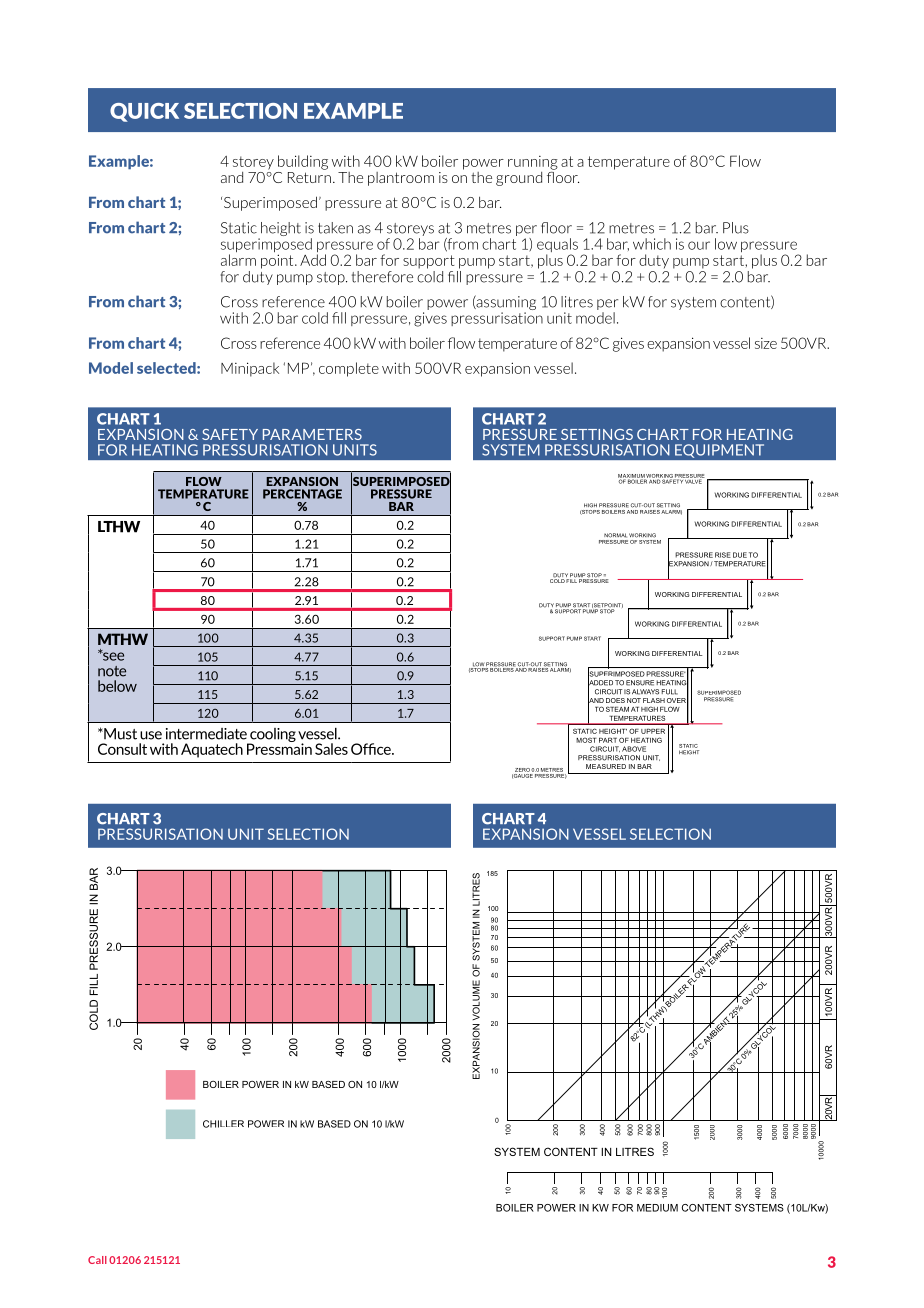  Describe the element at coordinates (349, 369) in the page. I see `complete` at that location.
